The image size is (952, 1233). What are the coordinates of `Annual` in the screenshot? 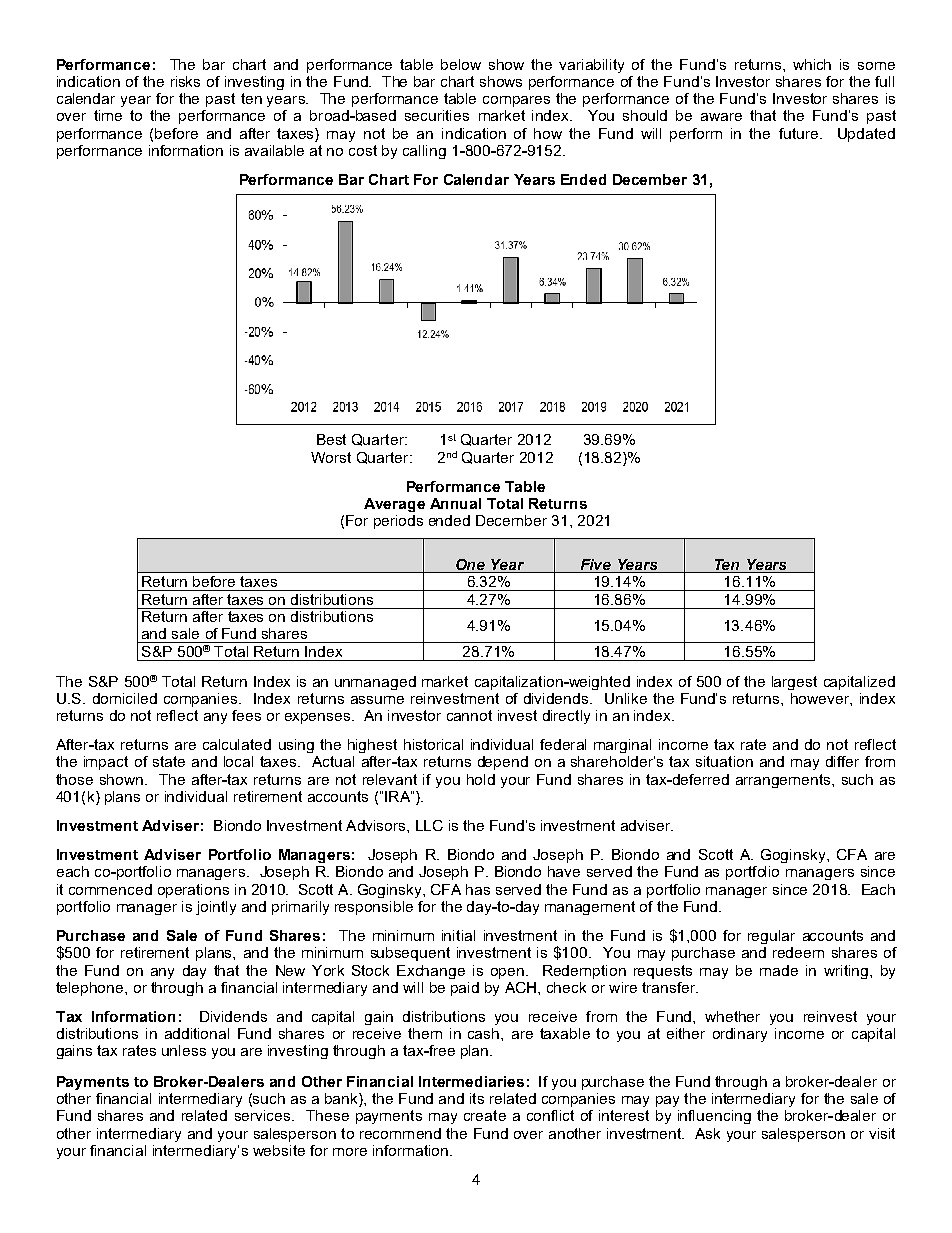 It's located at (455, 503).
